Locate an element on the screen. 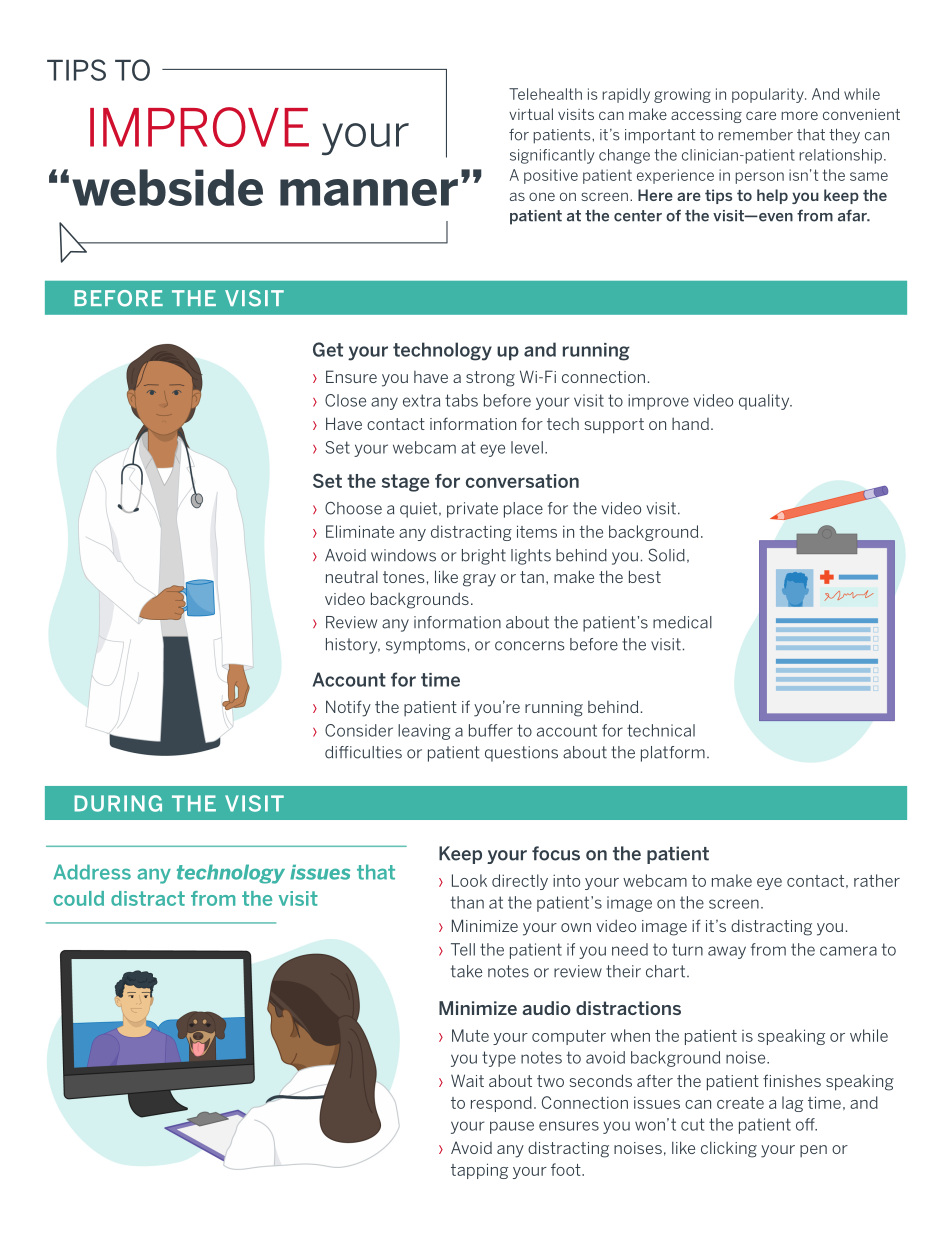 The image size is (952, 1233). quality is located at coordinates (765, 402).
